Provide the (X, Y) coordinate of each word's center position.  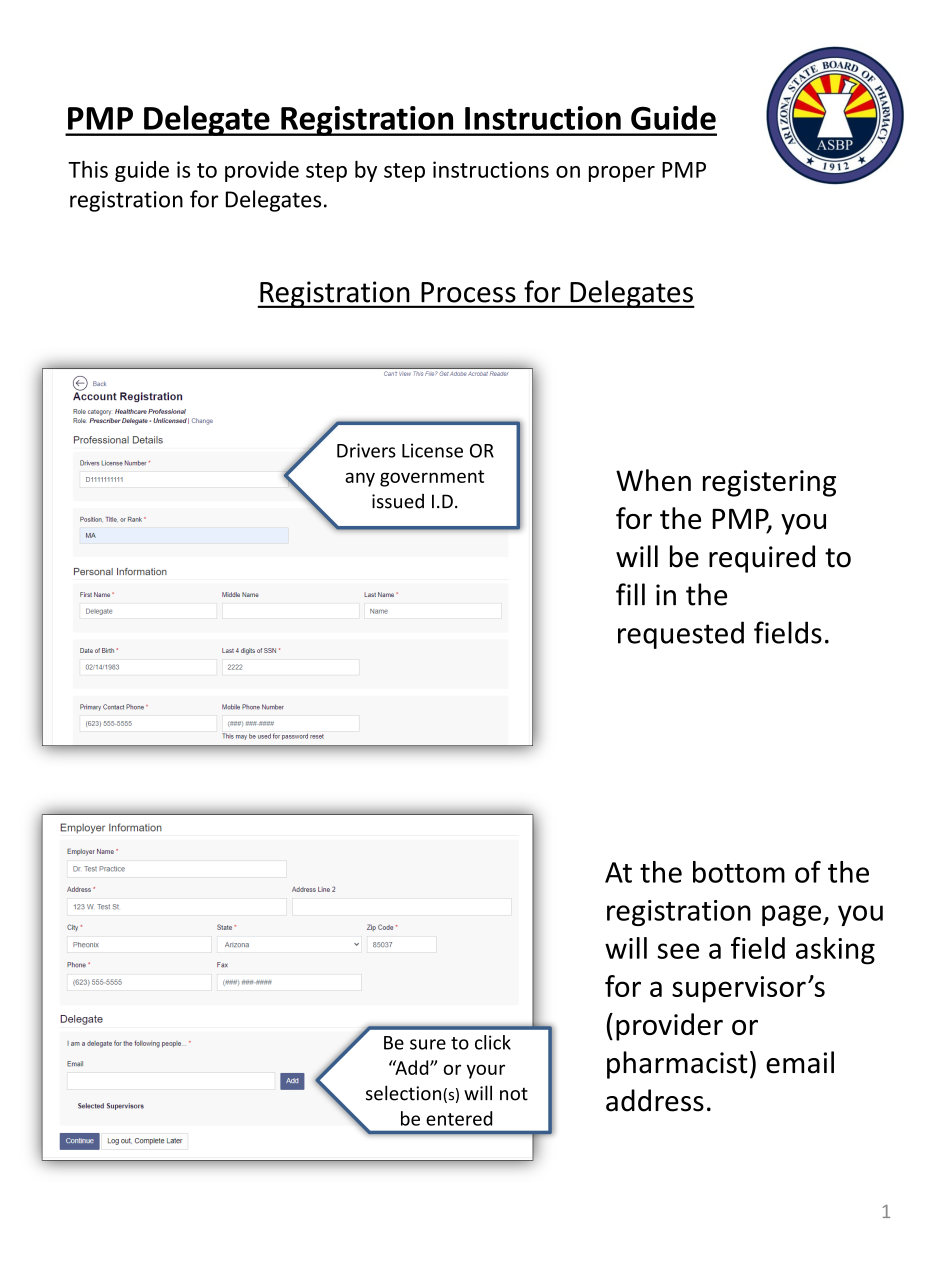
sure (428, 1044)
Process (468, 292)
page (793, 915)
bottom (739, 872)
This (88, 169)
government (432, 478)
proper (622, 174)
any (360, 479)
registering (769, 483)
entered (459, 1118)
